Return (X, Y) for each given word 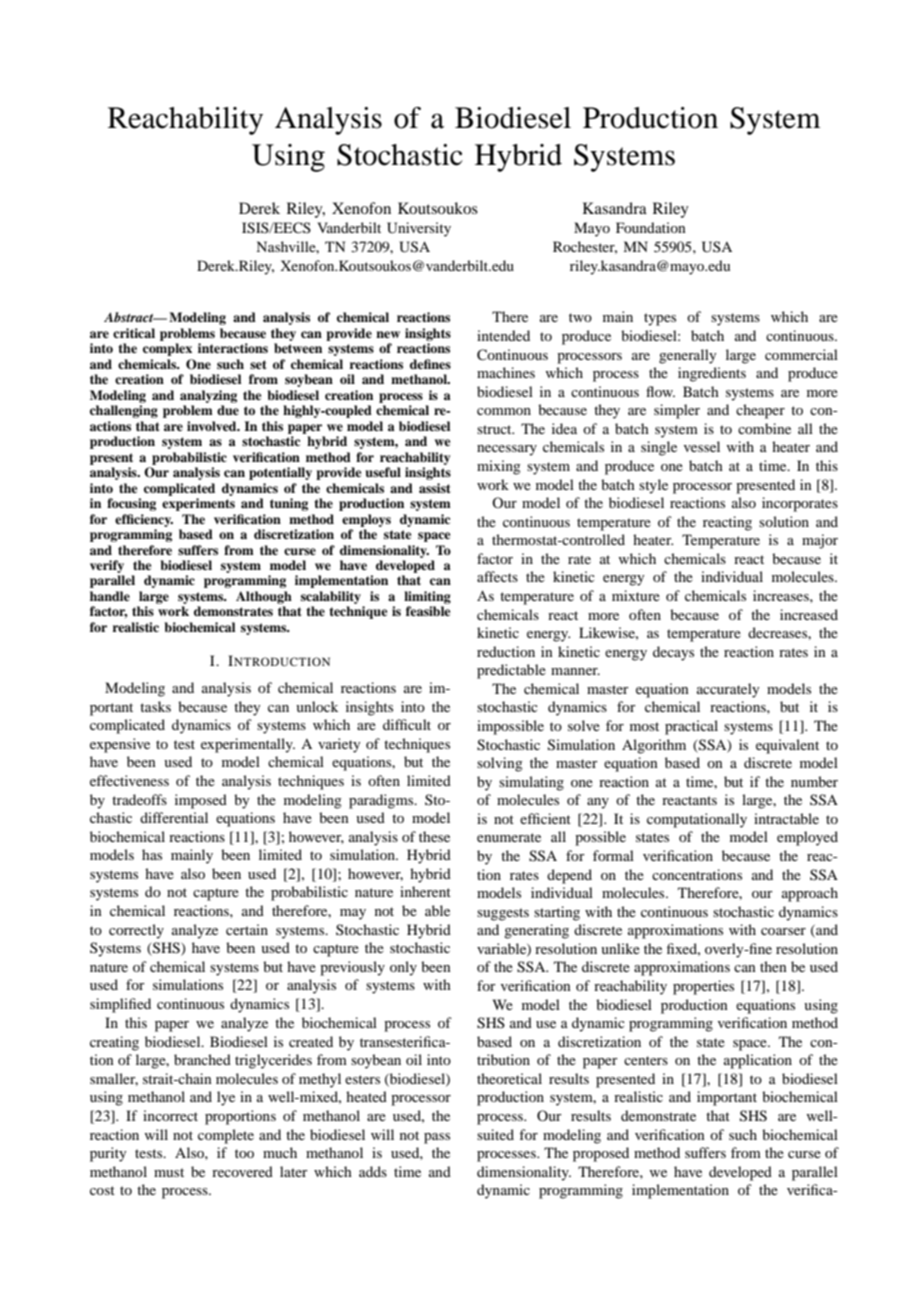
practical (691, 727)
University (419, 229)
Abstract (130, 317)
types (660, 319)
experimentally (248, 745)
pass (437, 1138)
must (169, 1172)
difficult (407, 724)
